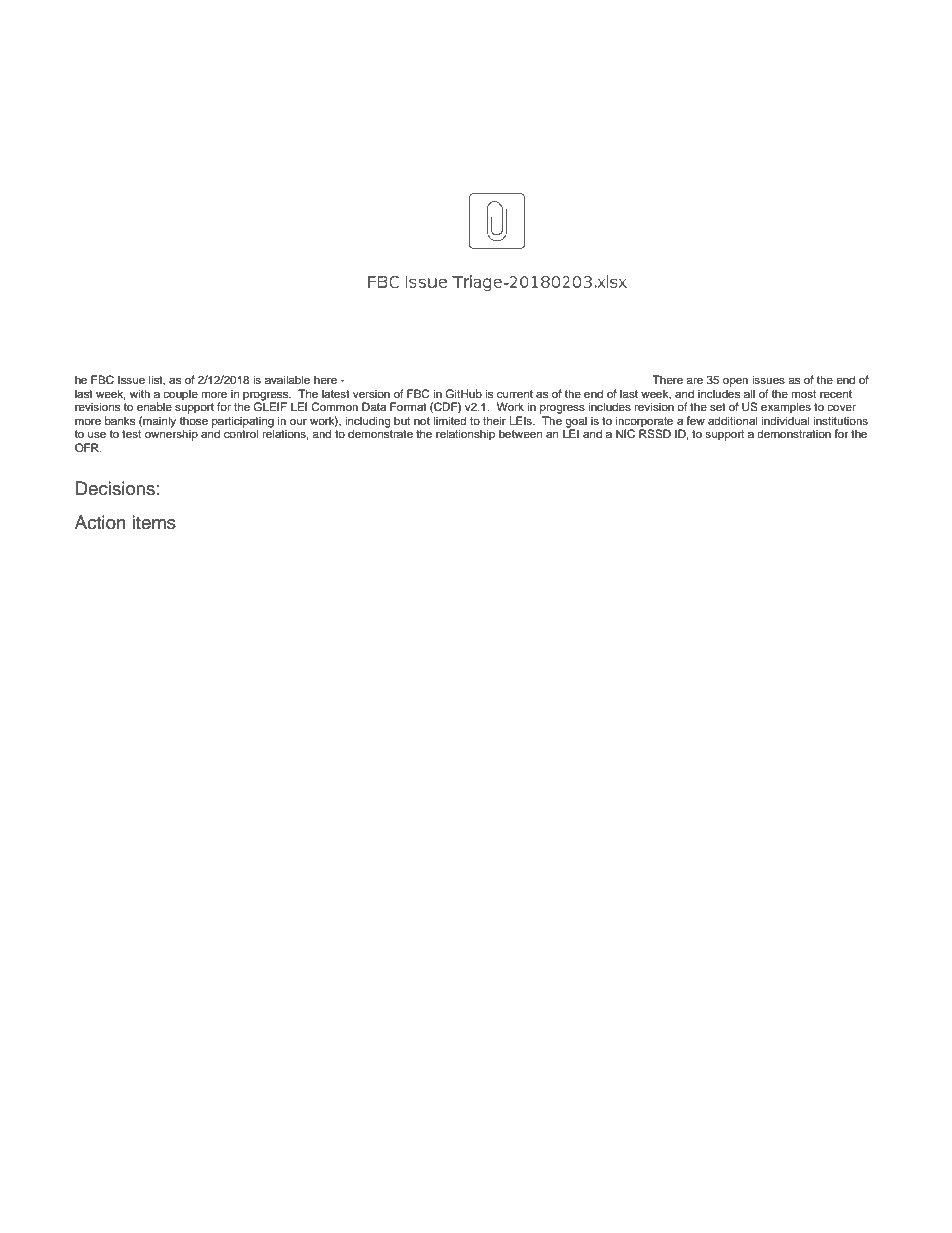  I want to click on Action, so click(100, 522).
